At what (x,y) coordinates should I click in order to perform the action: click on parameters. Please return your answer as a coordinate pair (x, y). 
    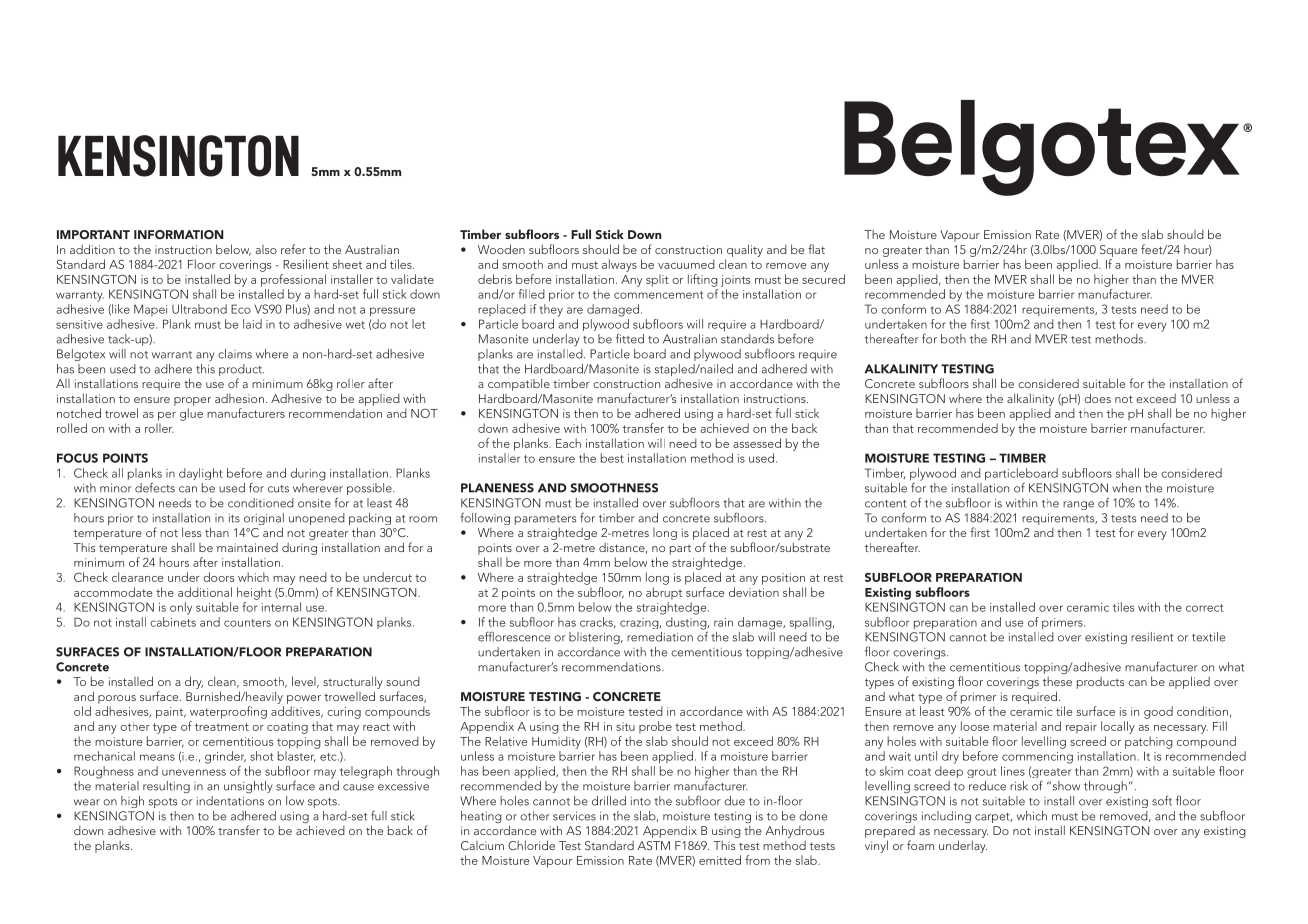
    Looking at the image, I should click on (545, 520).
